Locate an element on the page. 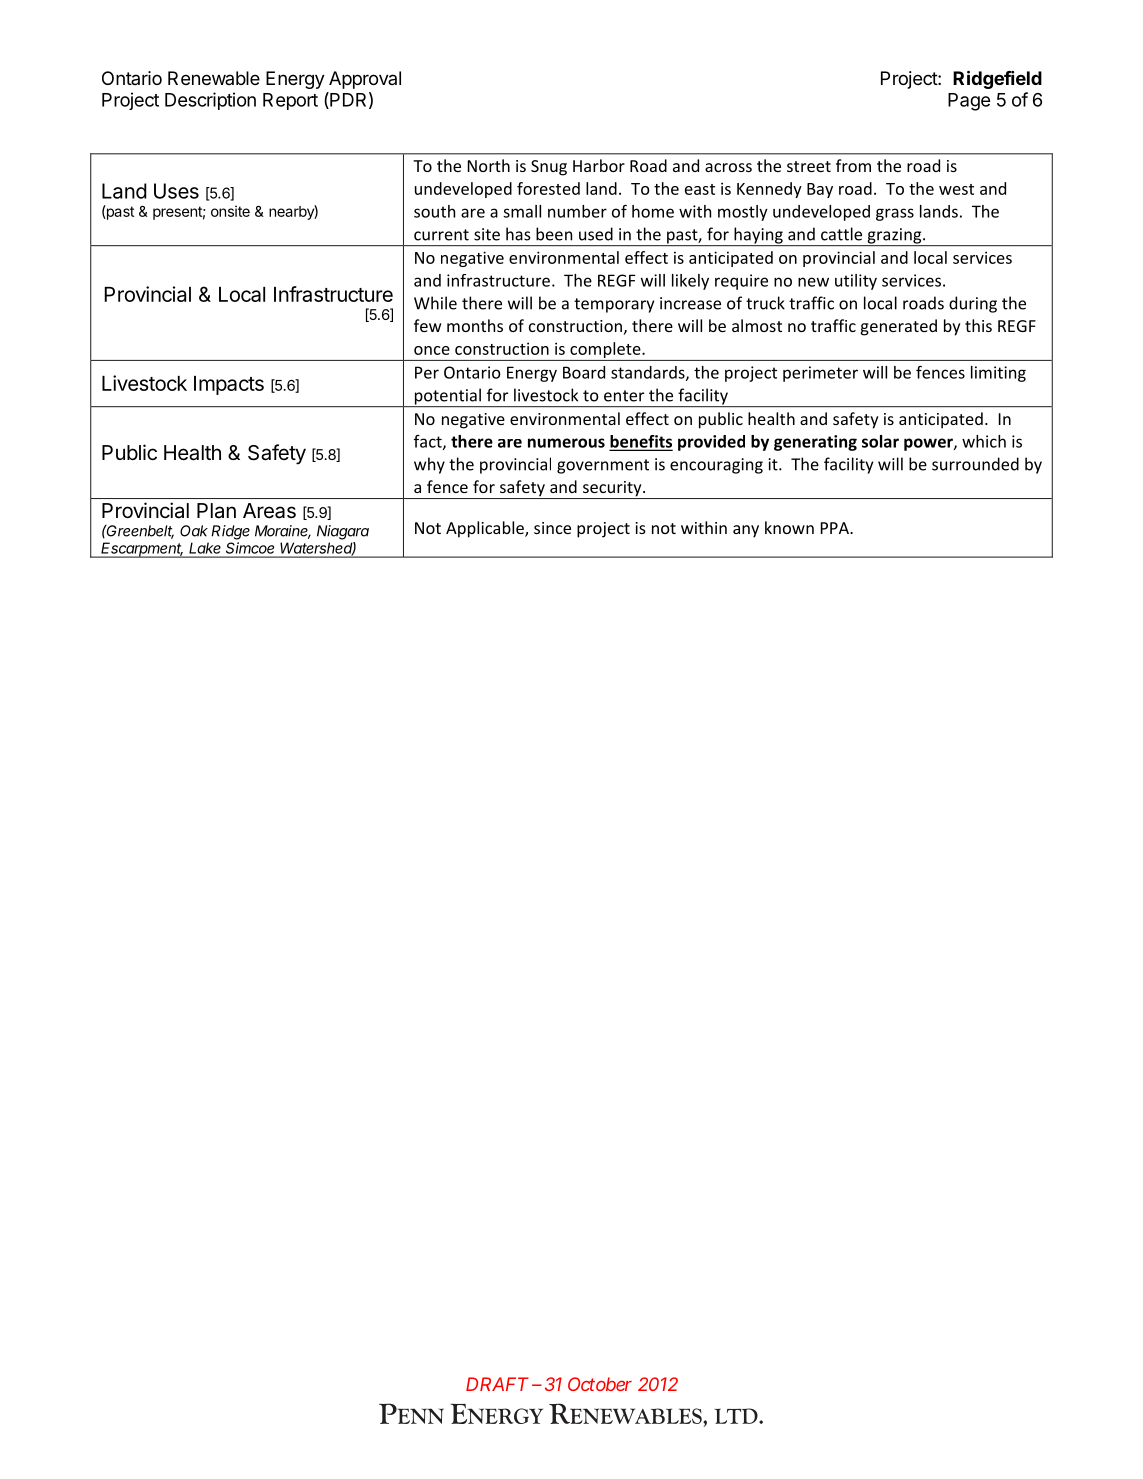  Harbor is located at coordinates (599, 165).
